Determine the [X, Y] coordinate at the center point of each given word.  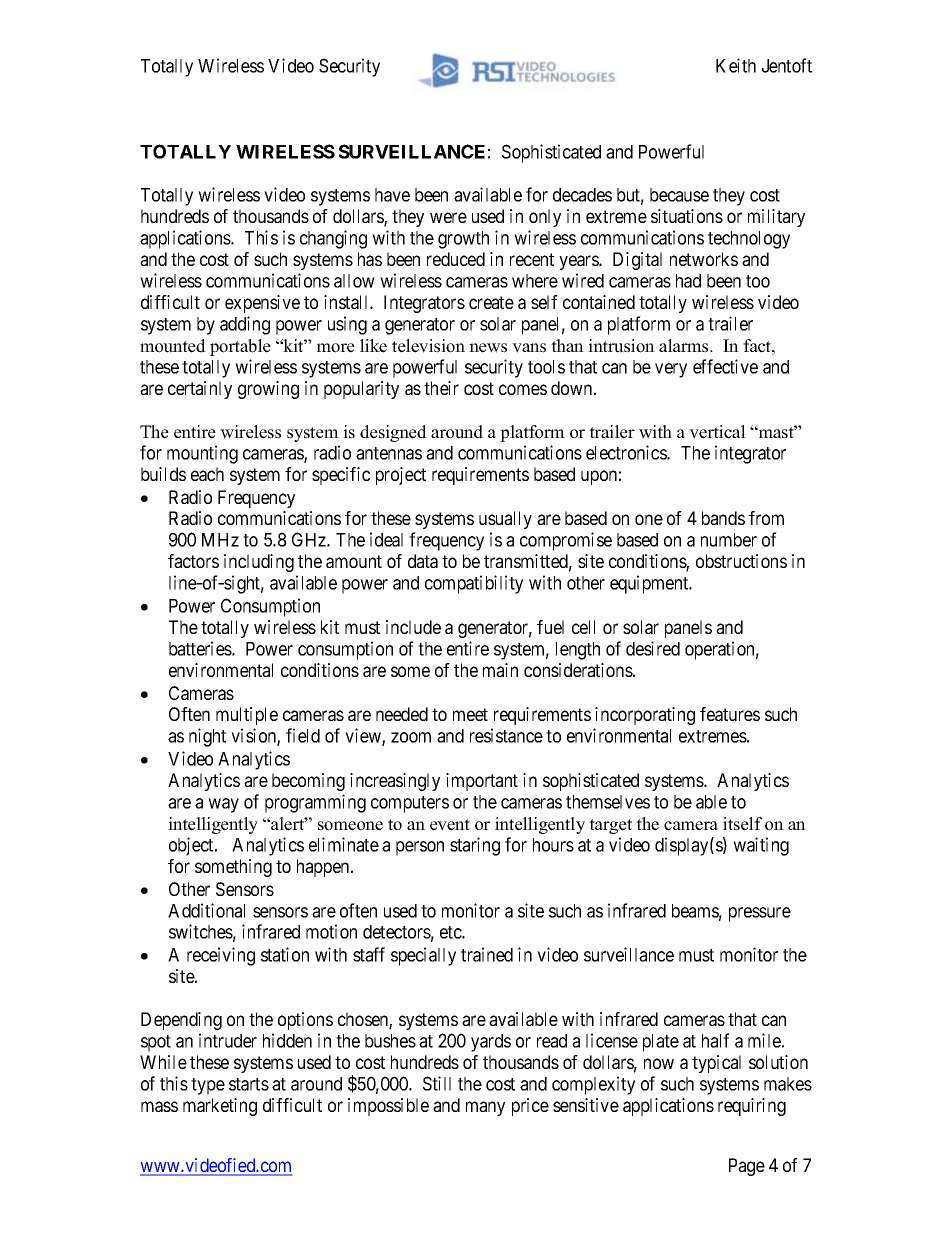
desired [653, 648]
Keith [736, 65]
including [259, 563]
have [392, 195]
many [485, 1108]
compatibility [474, 584]
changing [333, 239]
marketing [220, 1107]
